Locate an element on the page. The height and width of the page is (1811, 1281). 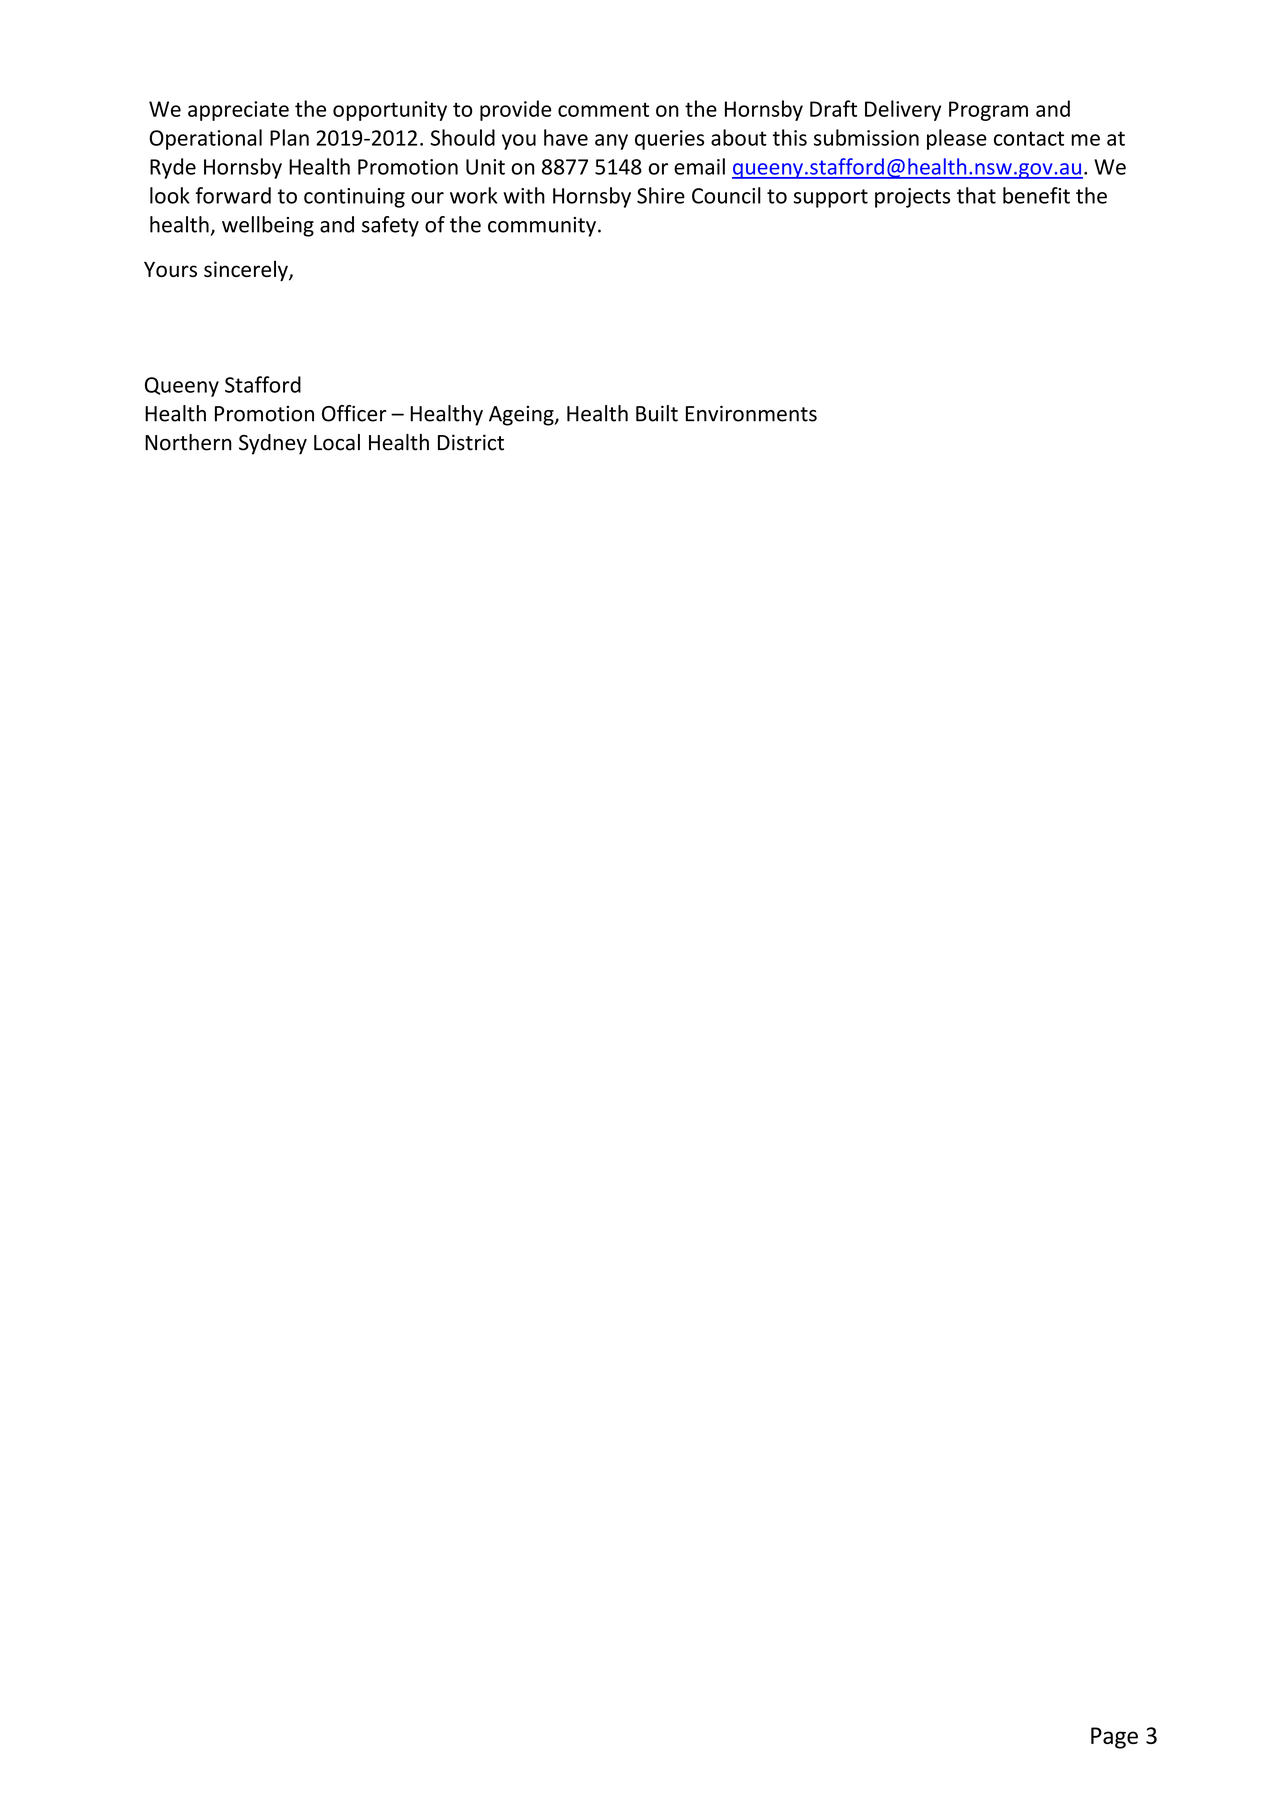
Environments is located at coordinates (751, 413).
